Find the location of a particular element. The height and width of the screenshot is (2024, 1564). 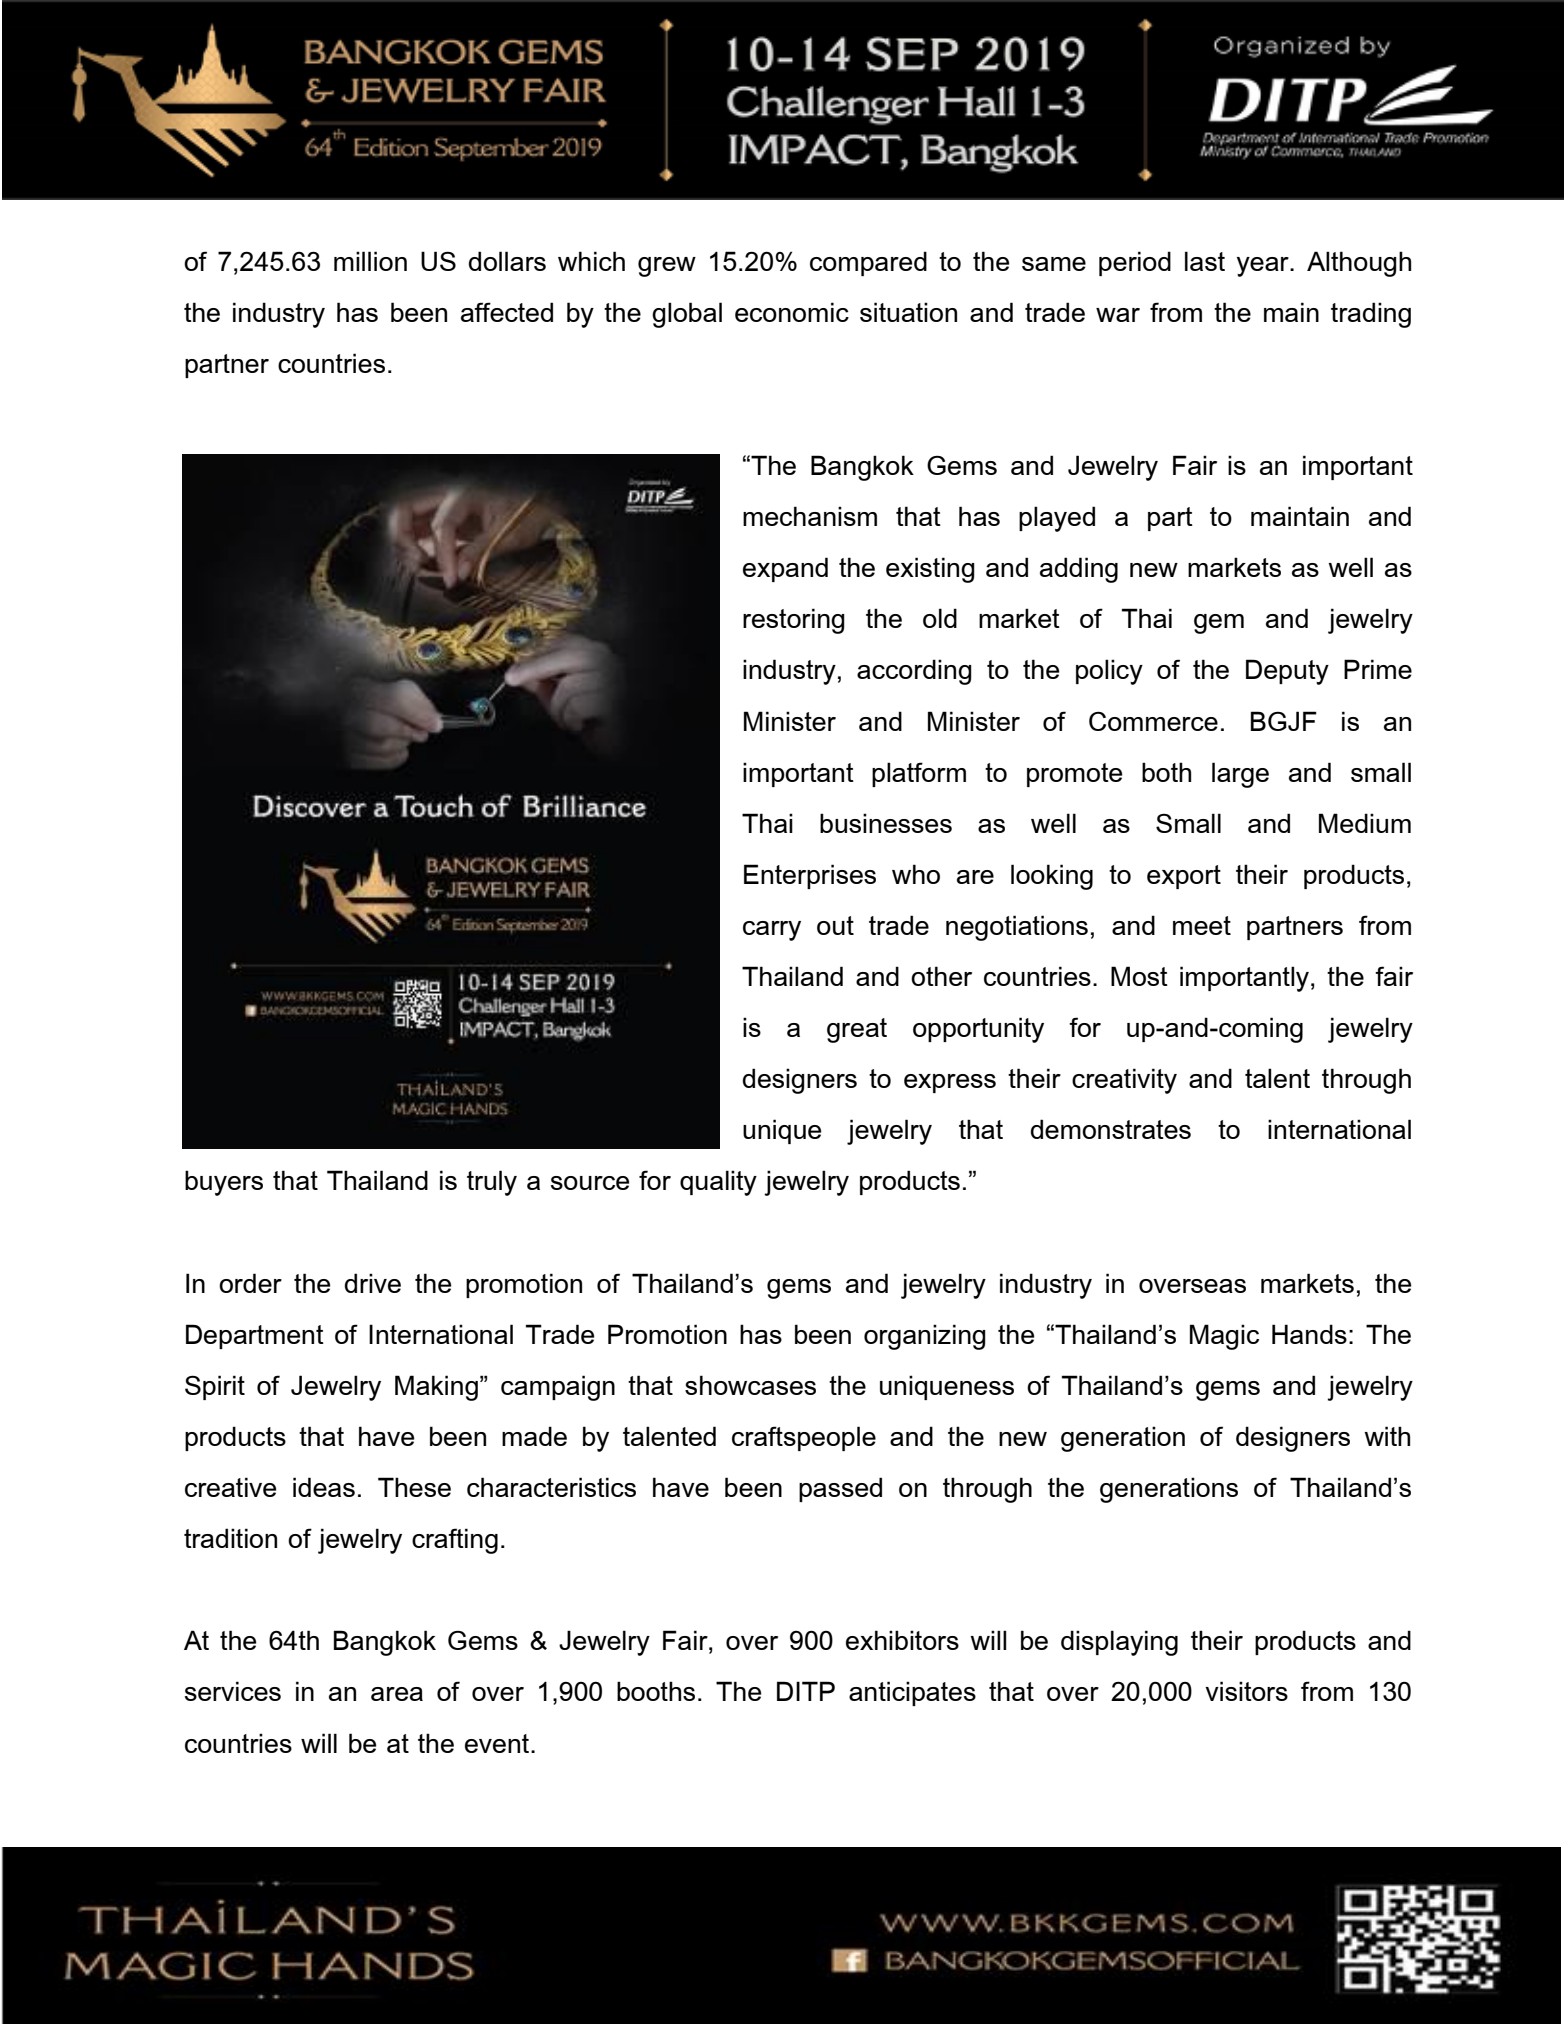

anticipates is located at coordinates (912, 1693).
